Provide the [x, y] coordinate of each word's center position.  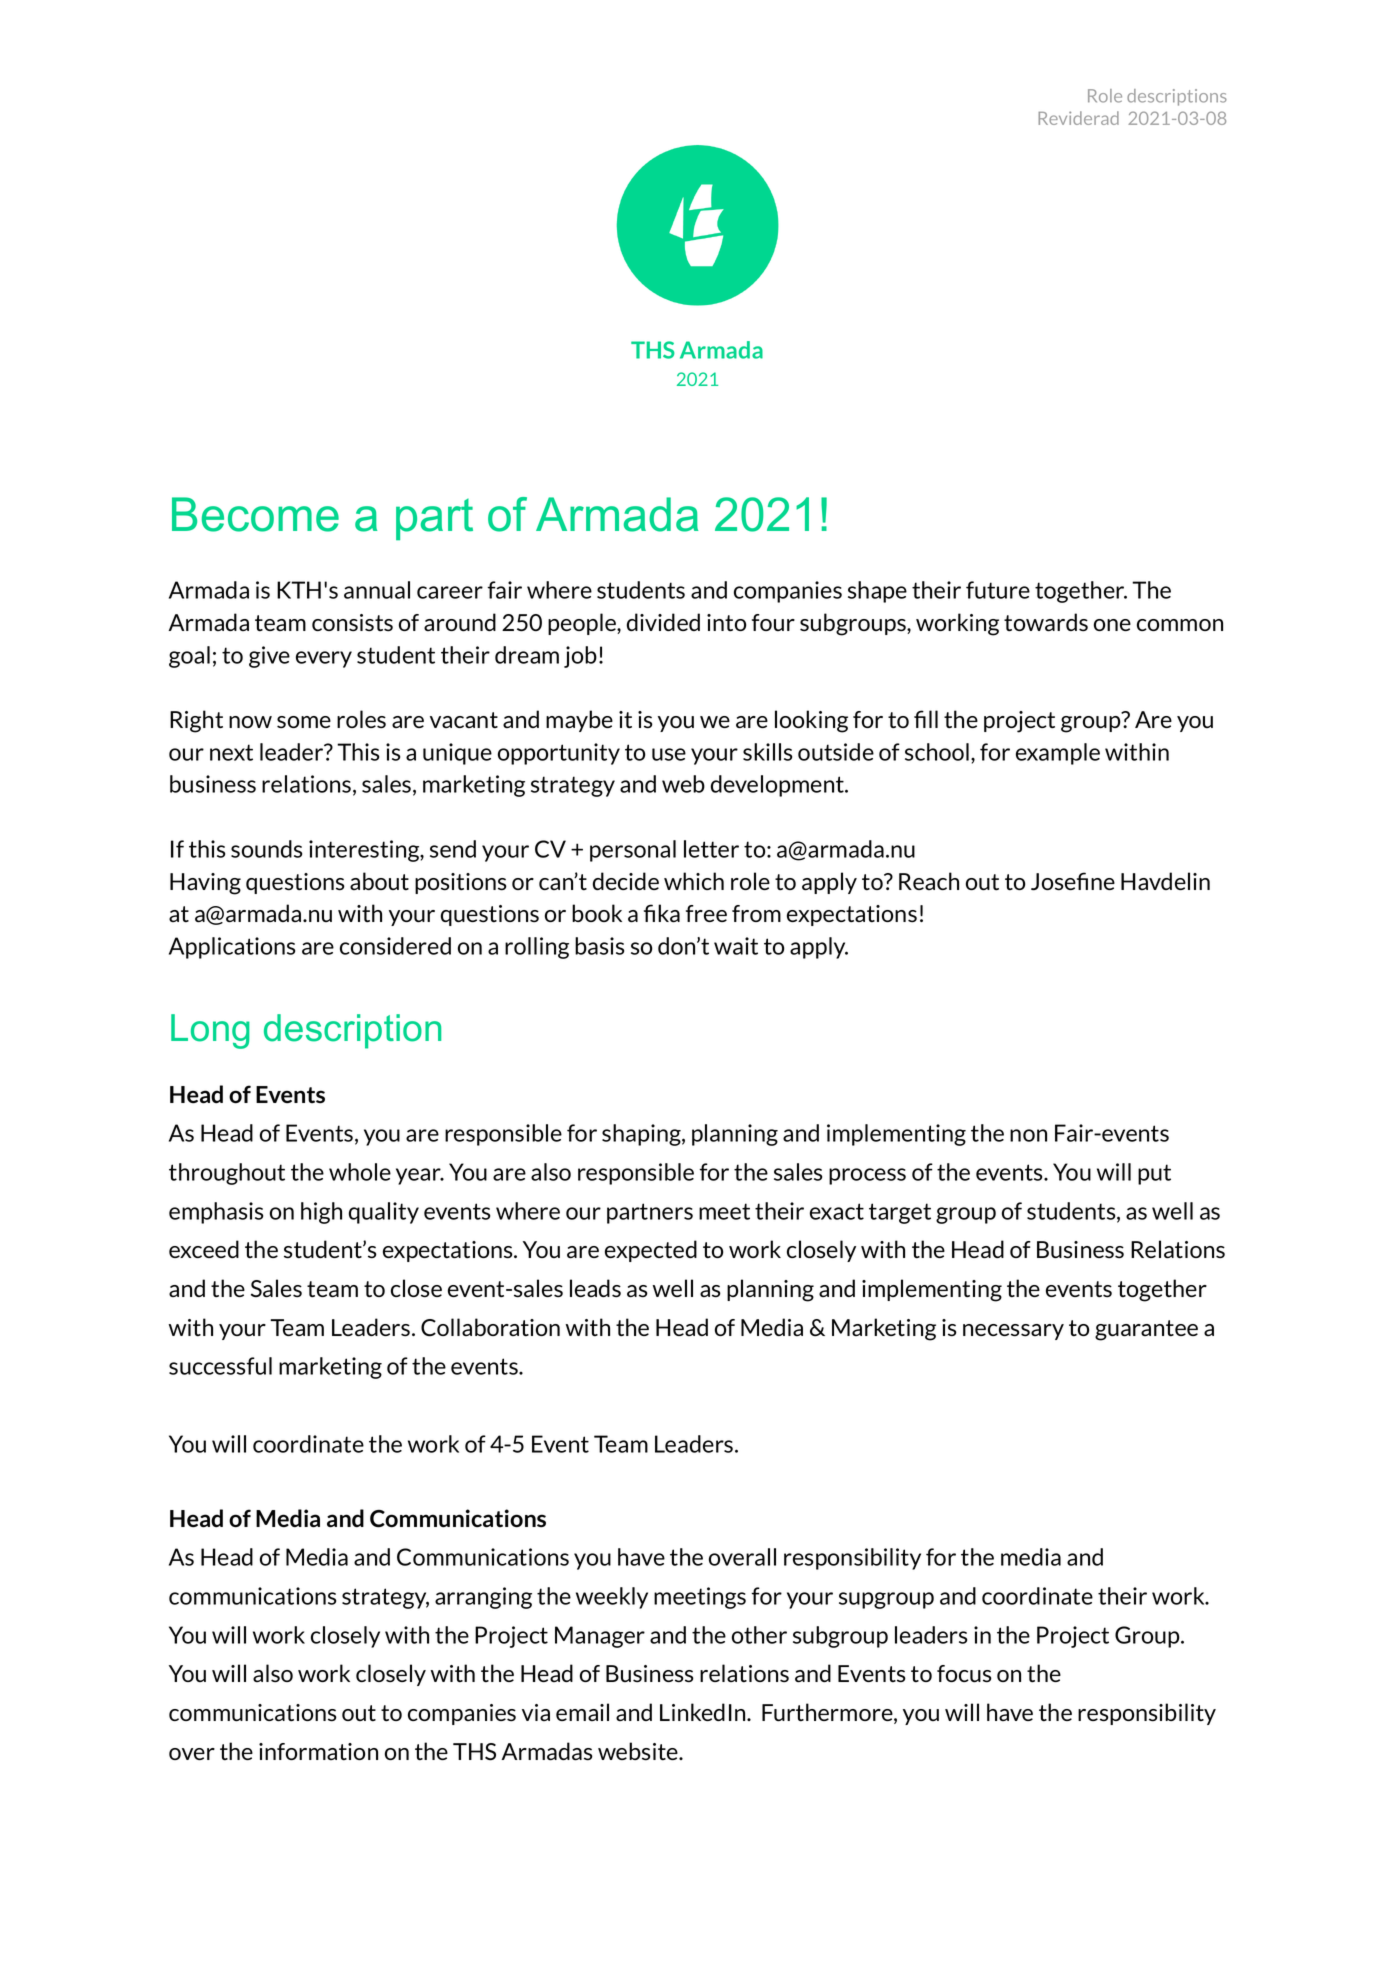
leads [595, 1288]
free [706, 913]
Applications [232, 948]
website [639, 1751]
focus [964, 1674]
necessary [1013, 1332]
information [318, 1752]
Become [255, 514]
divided [663, 622]
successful [220, 1366]
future [998, 590]
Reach [929, 881]
